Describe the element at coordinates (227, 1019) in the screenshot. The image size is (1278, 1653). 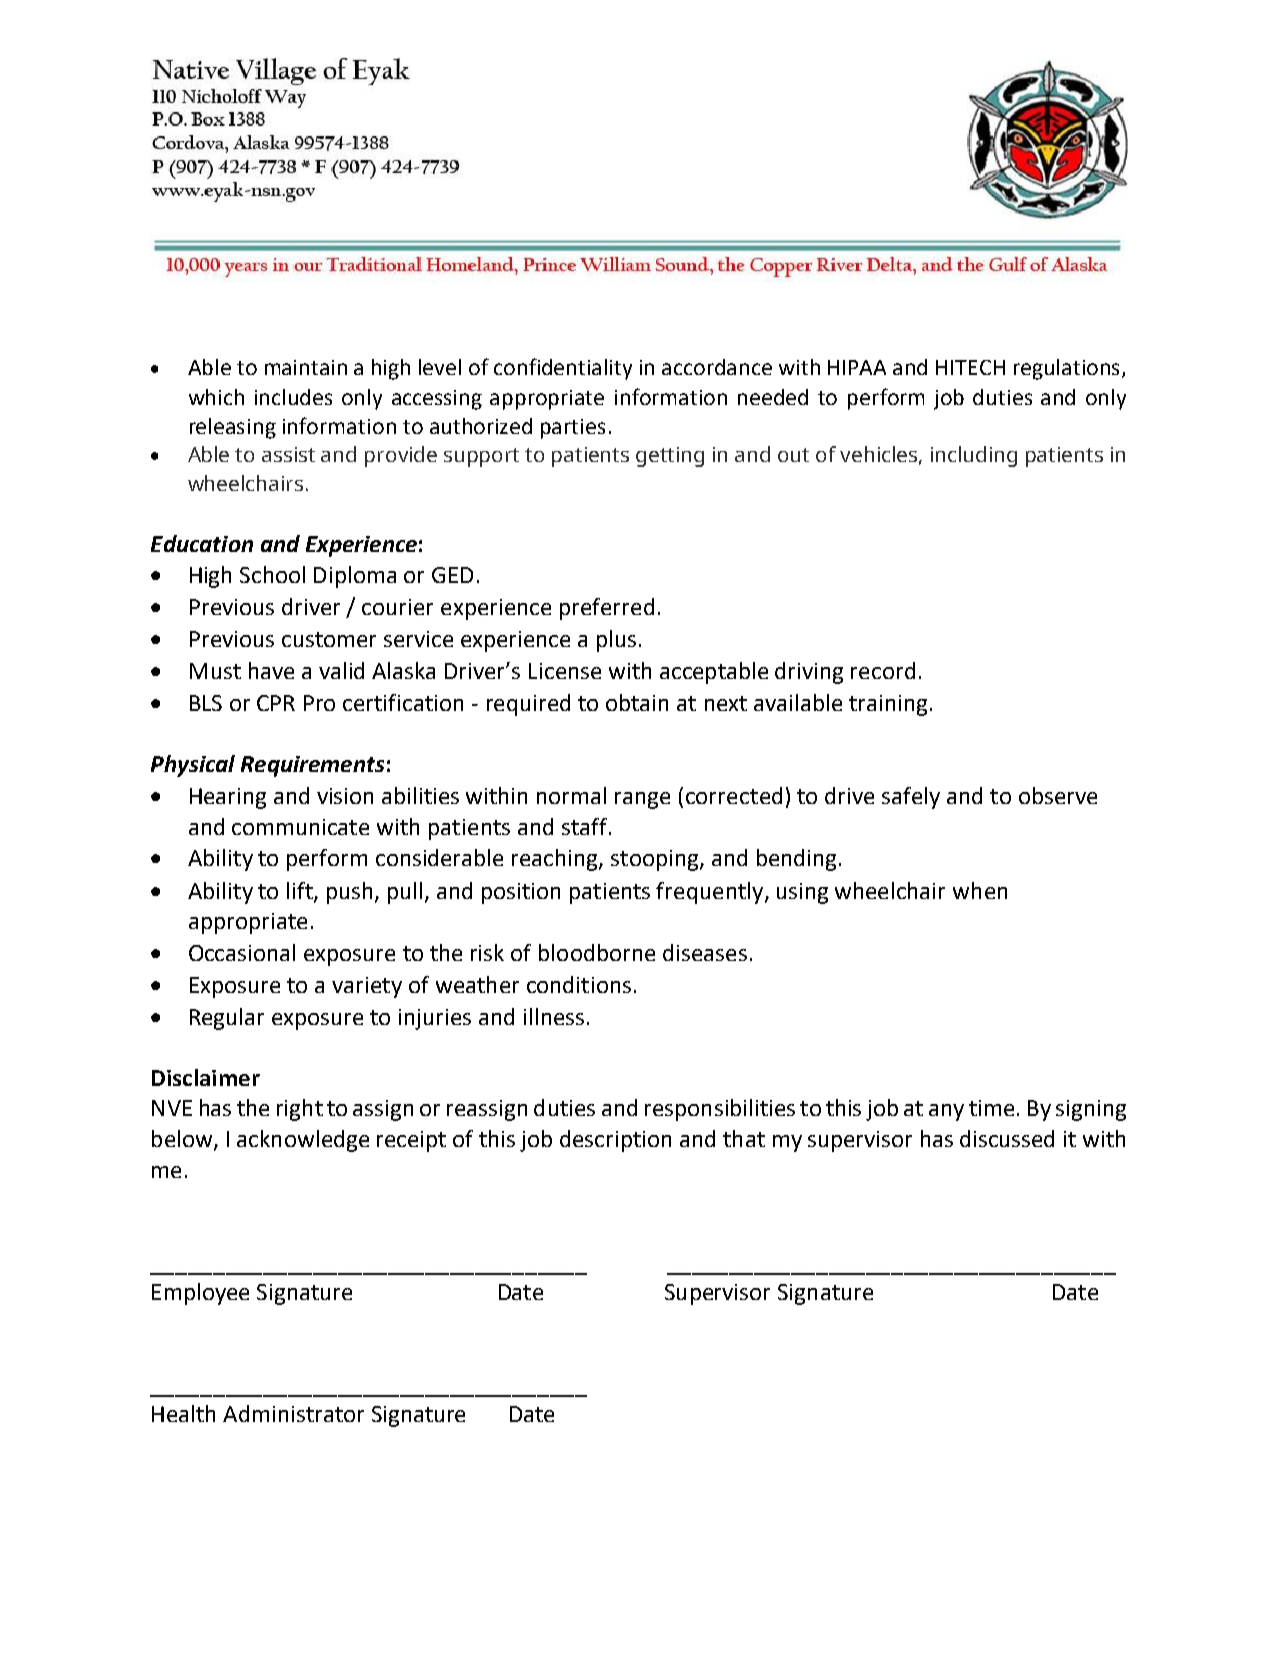
I see `Regular` at that location.
